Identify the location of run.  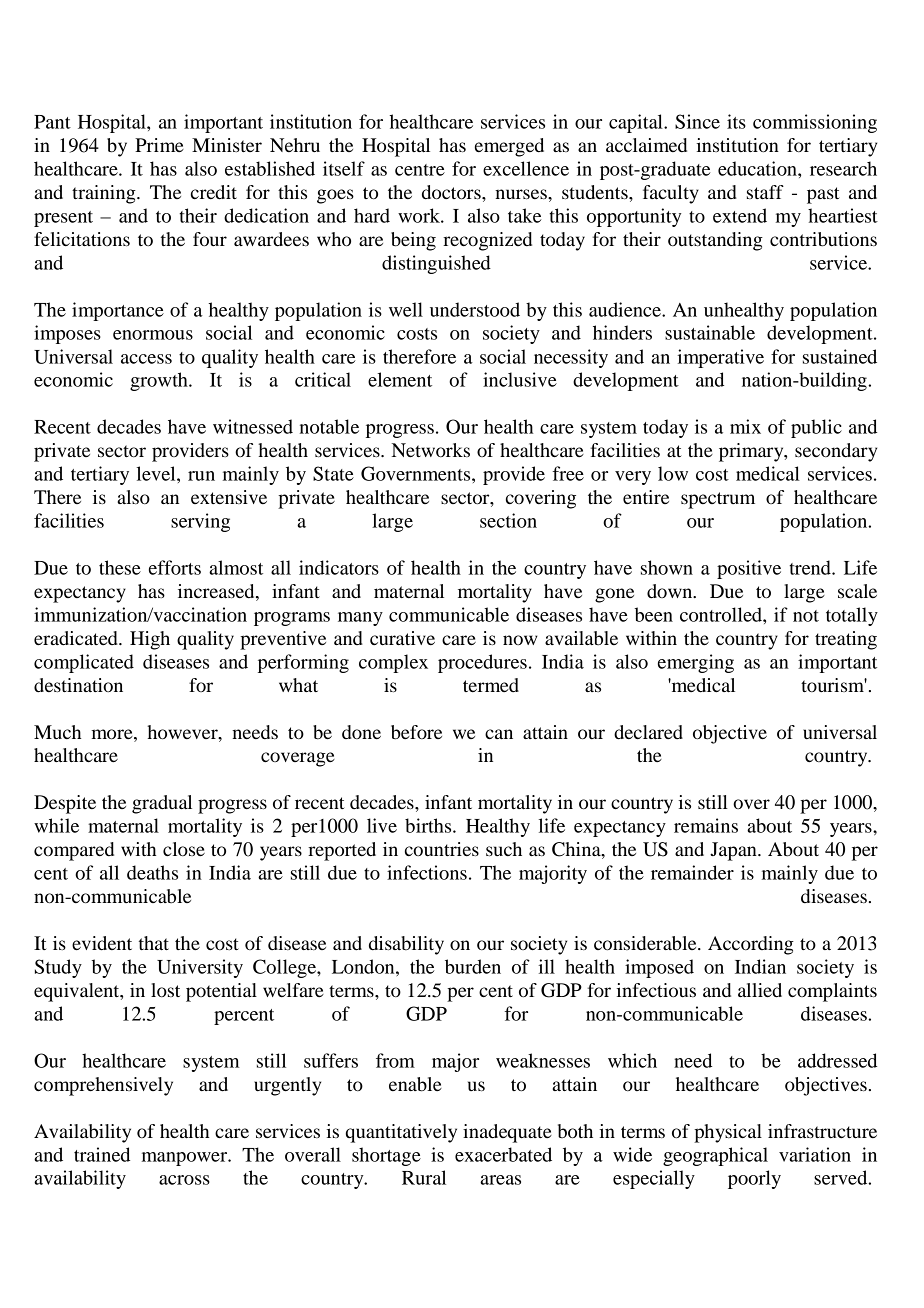
(201, 476).
